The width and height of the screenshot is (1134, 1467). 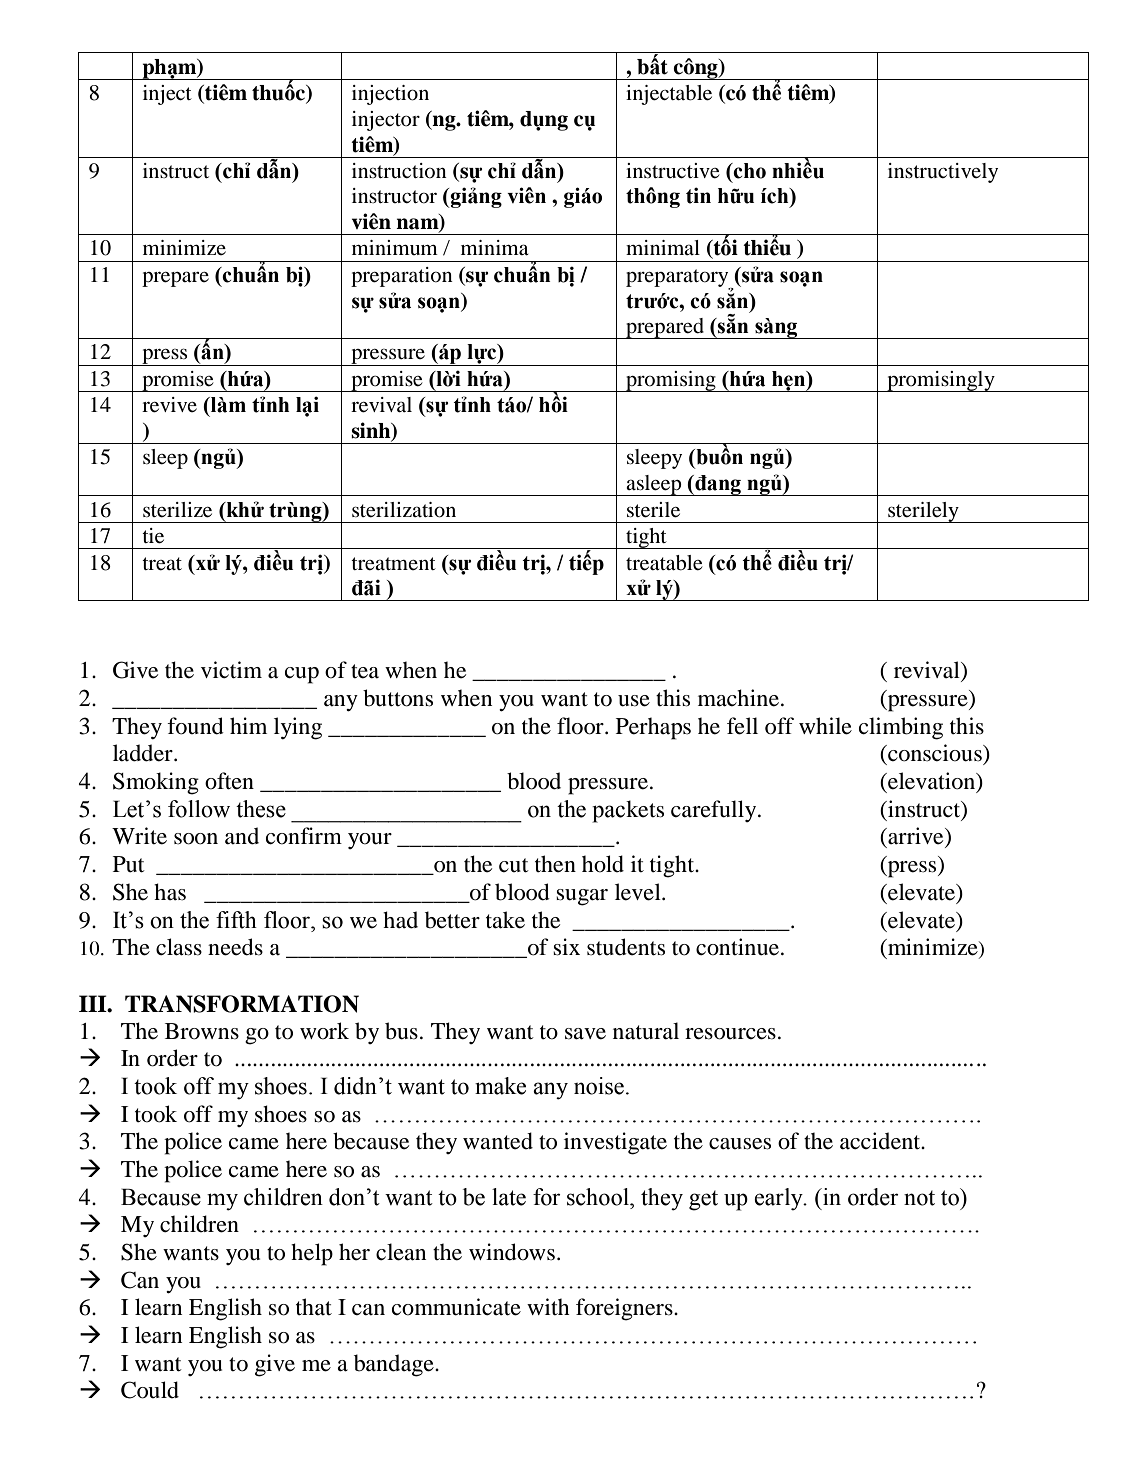 What do you see at coordinates (402, 277) in the screenshot?
I see `preparation` at bounding box center [402, 277].
